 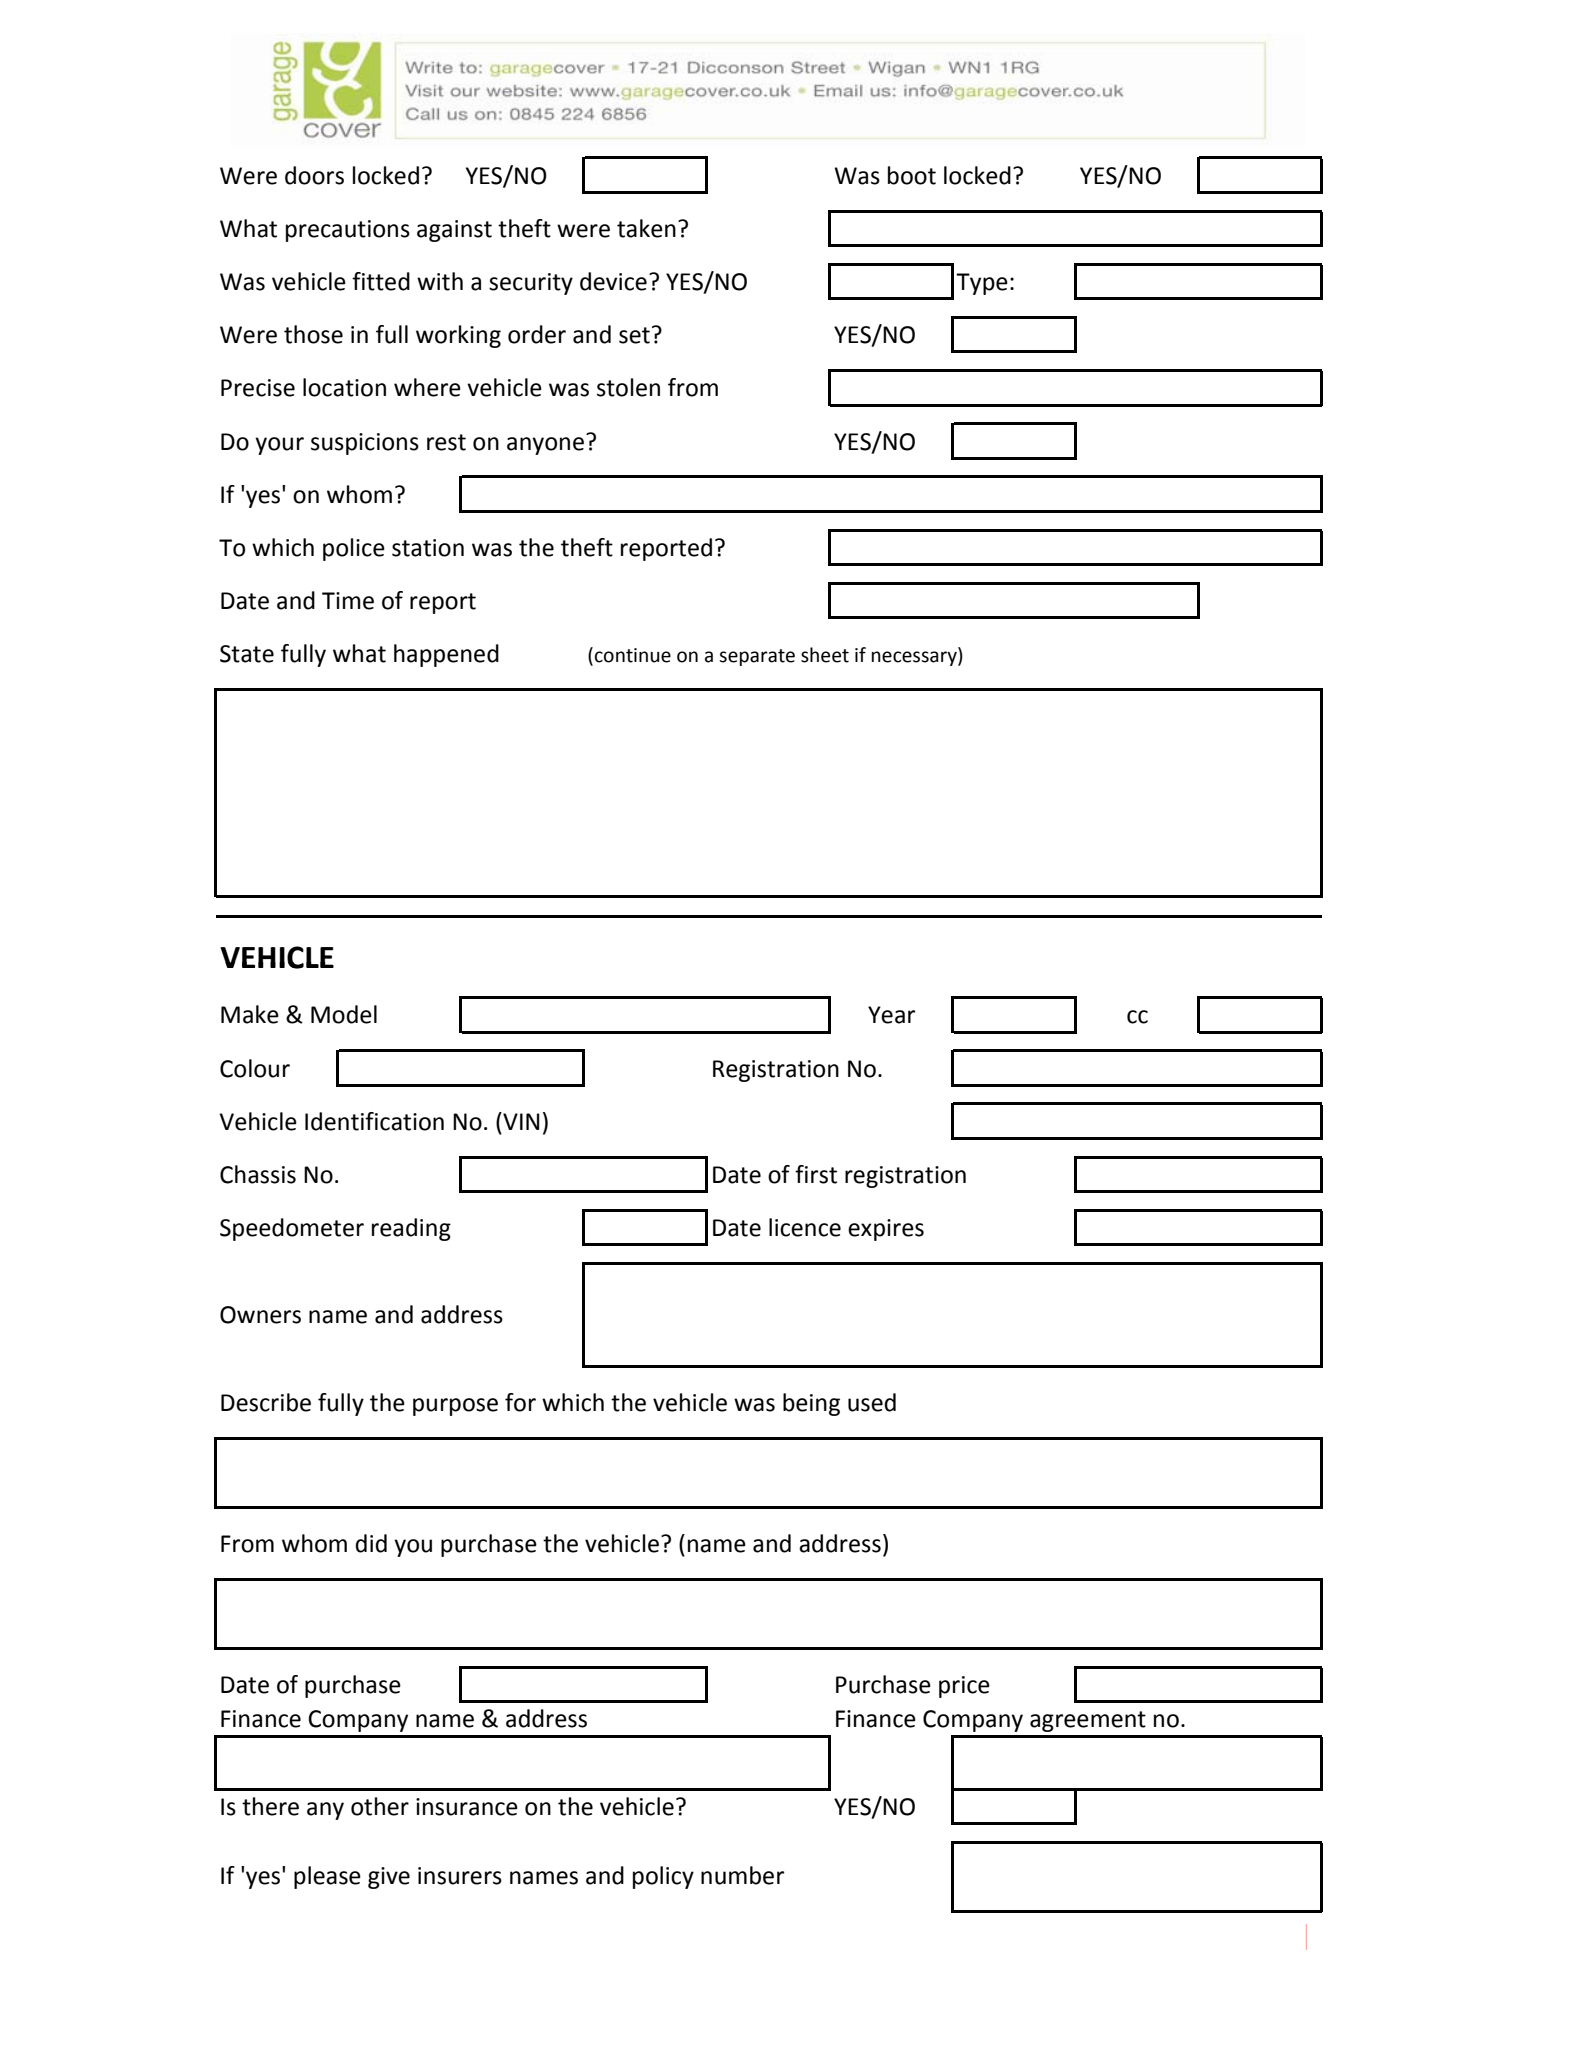 I want to click on policy, so click(x=663, y=1877).
